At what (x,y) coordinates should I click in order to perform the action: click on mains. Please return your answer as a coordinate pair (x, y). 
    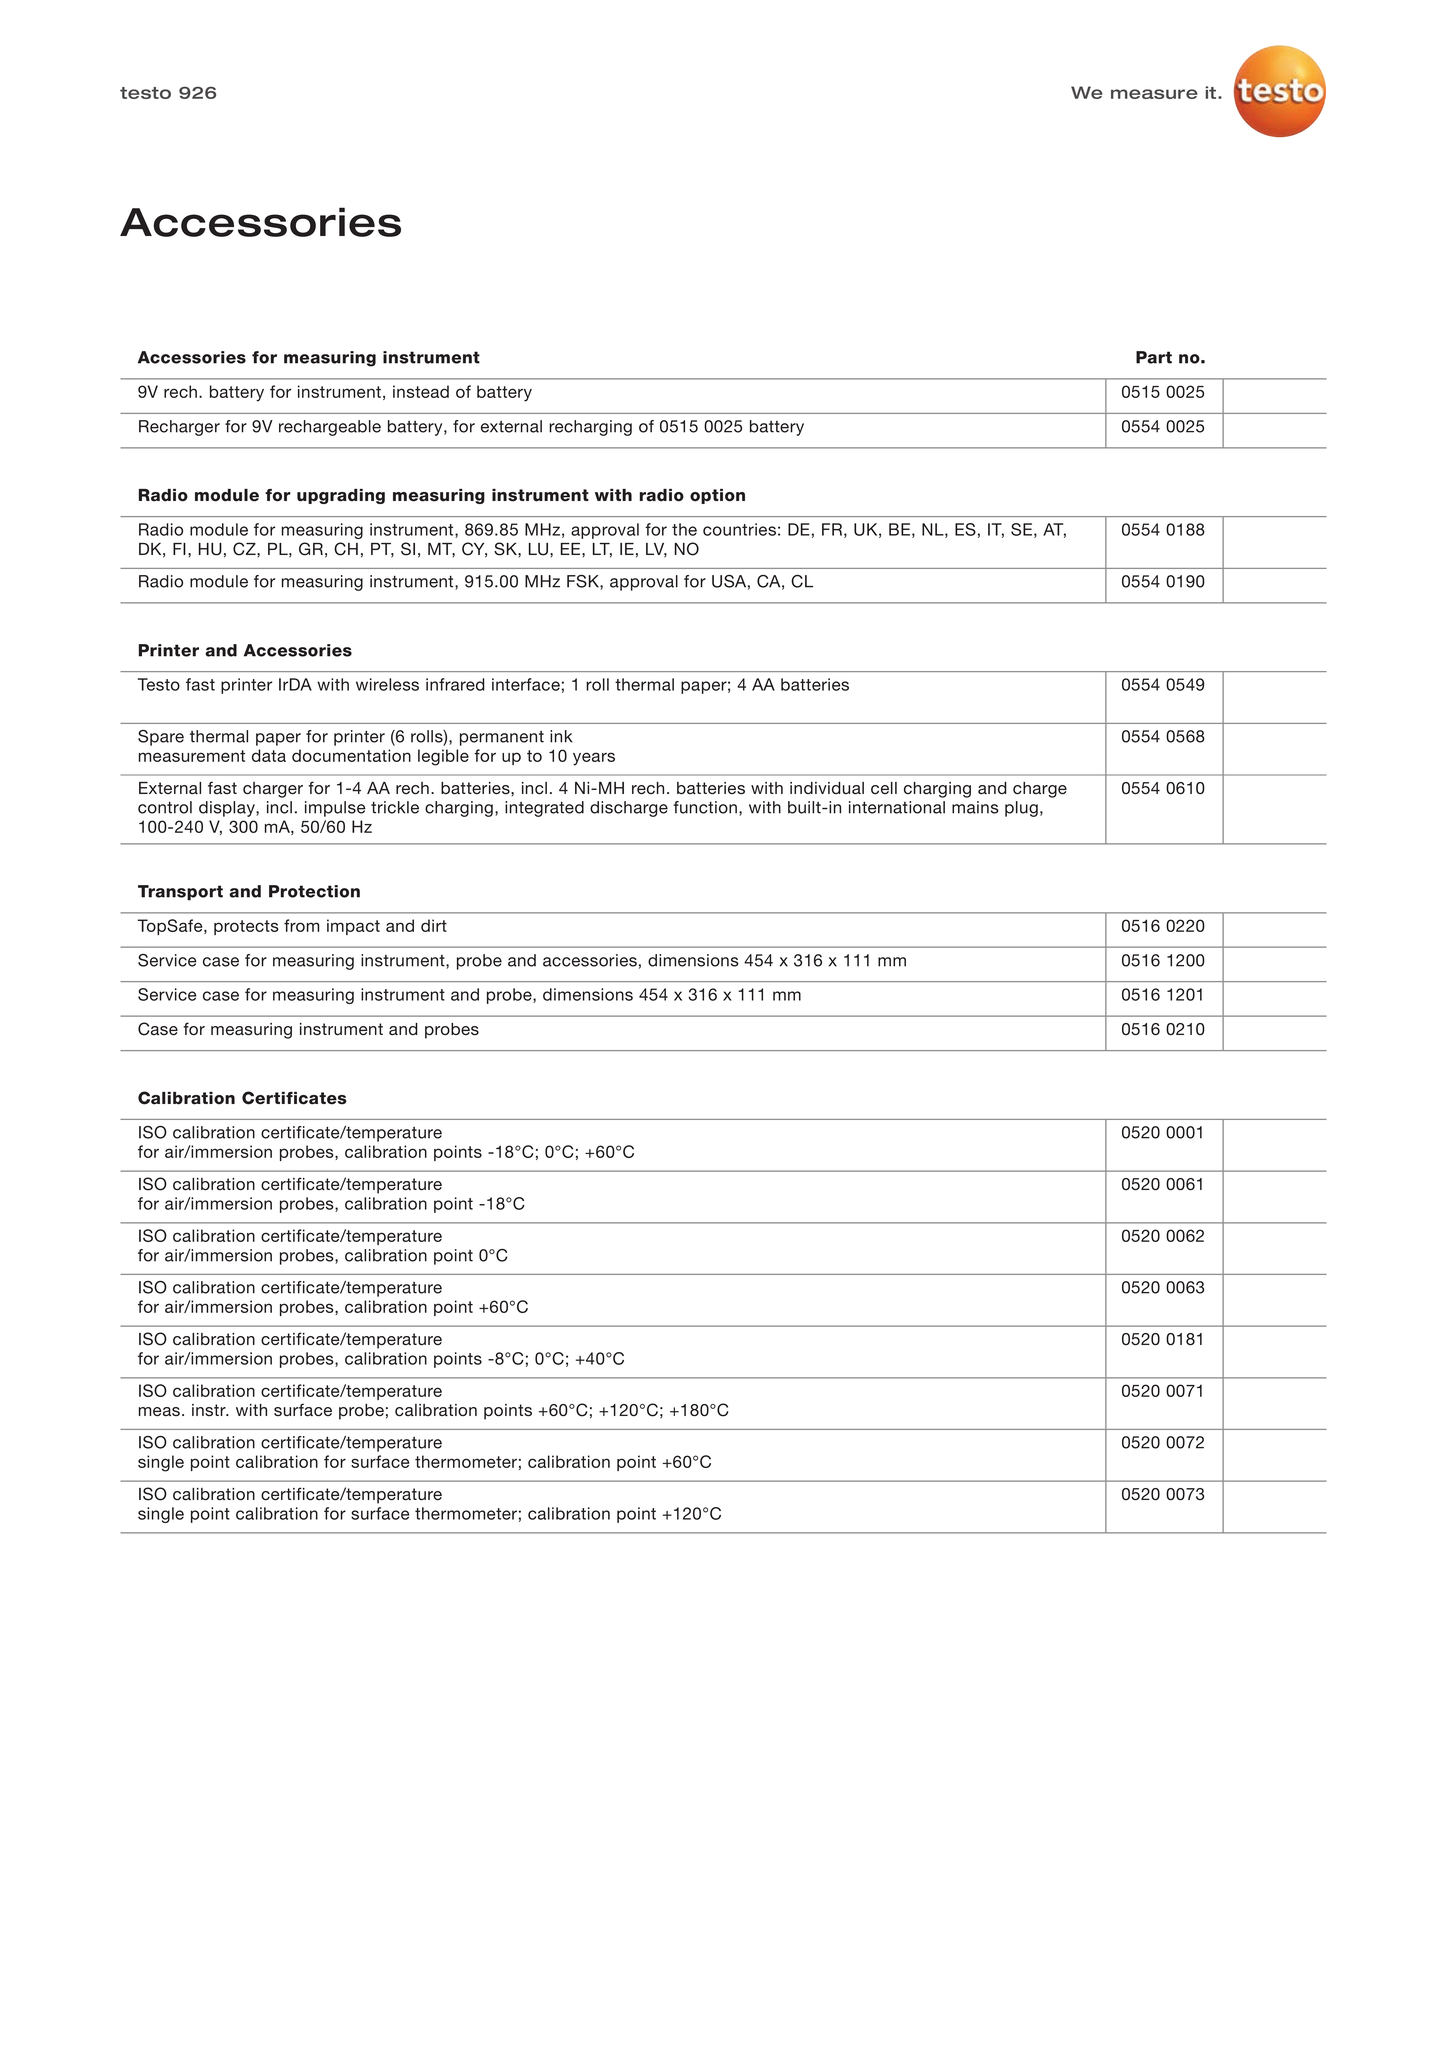
    Looking at the image, I should click on (975, 807).
